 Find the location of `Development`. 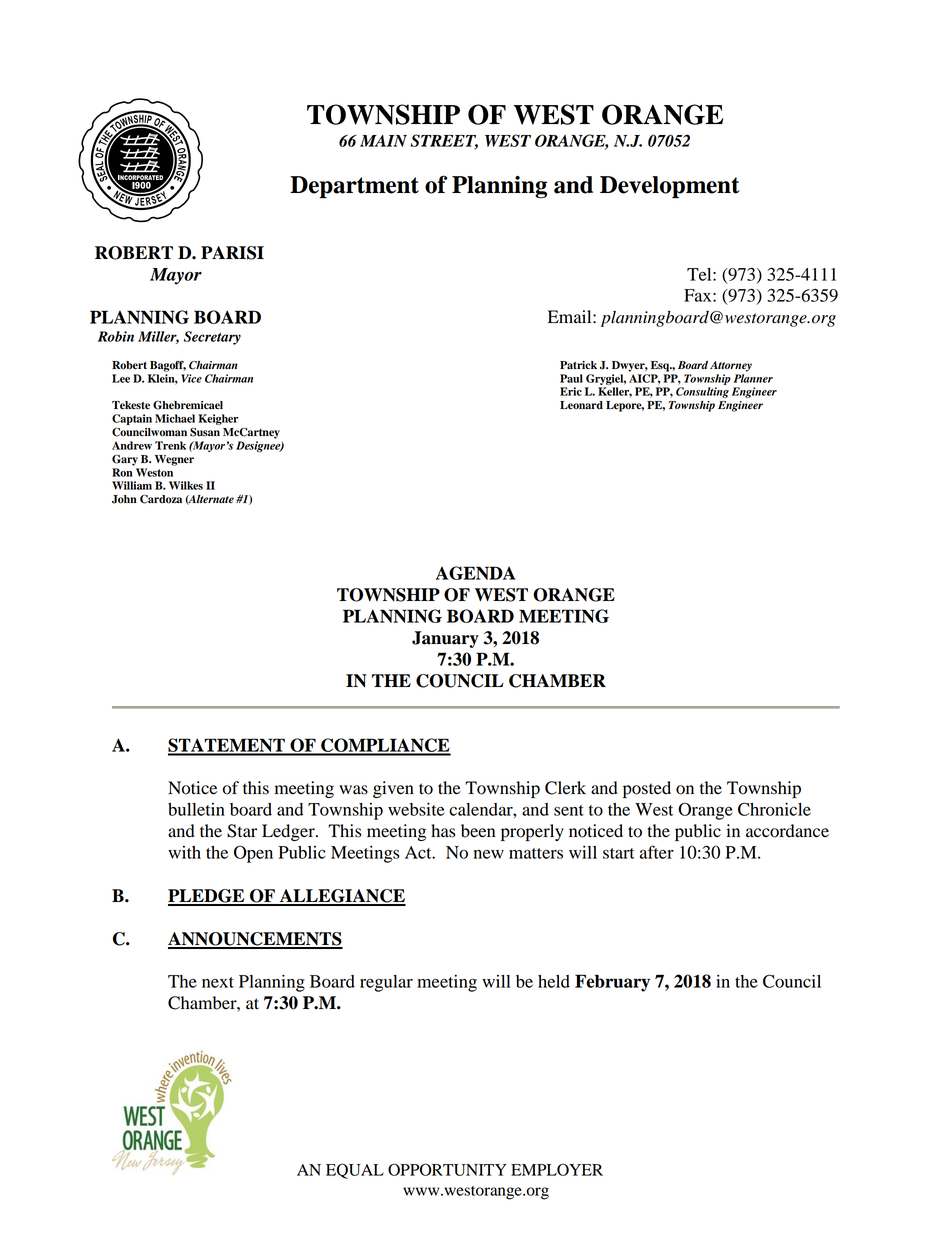

Development is located at coordinates (670, 187).
